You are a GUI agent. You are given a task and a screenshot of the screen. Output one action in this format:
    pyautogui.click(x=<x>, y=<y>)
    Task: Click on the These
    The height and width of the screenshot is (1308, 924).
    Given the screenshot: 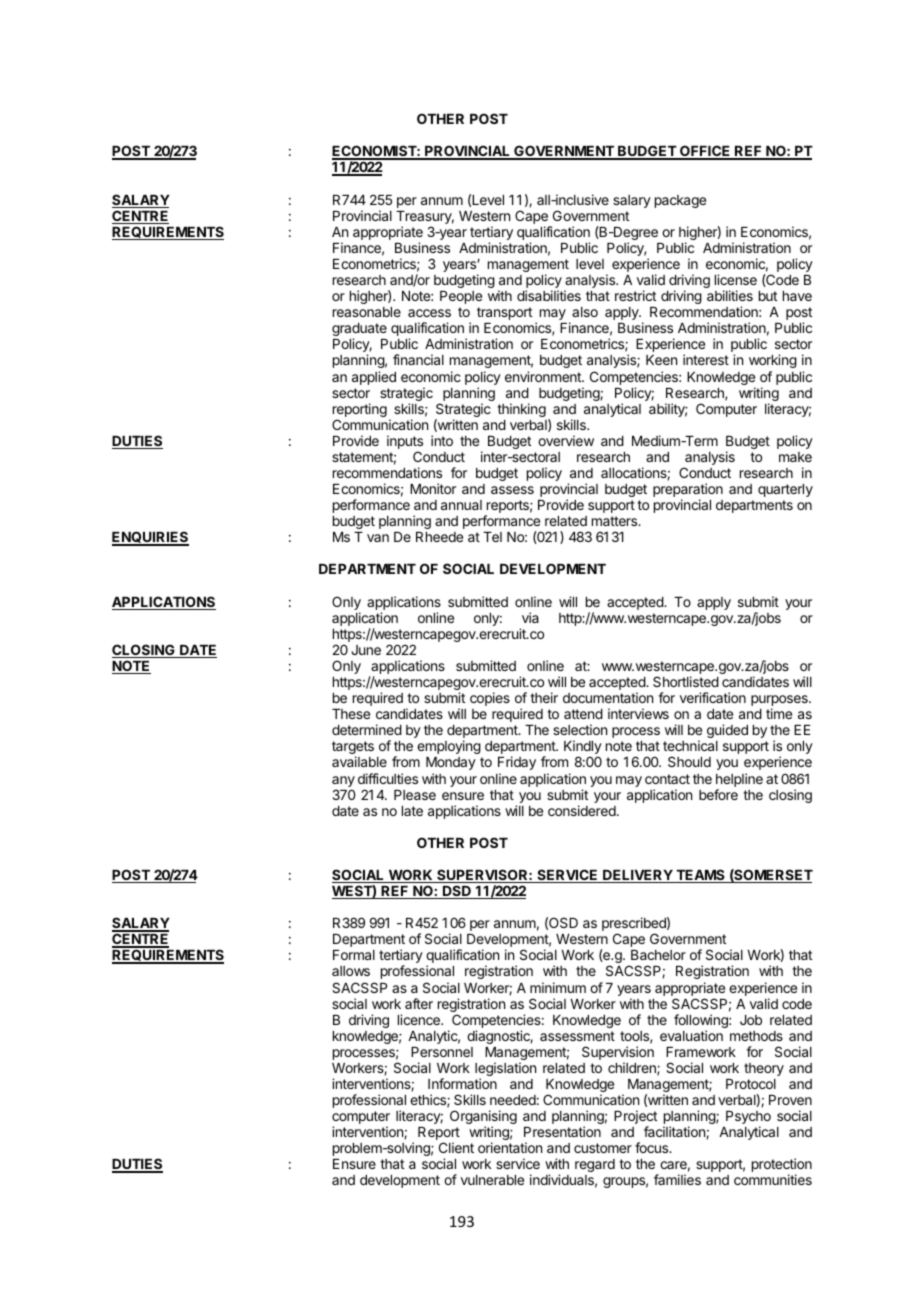 What is the action you would take?
    pyautogui.click(x=351, y=714)
